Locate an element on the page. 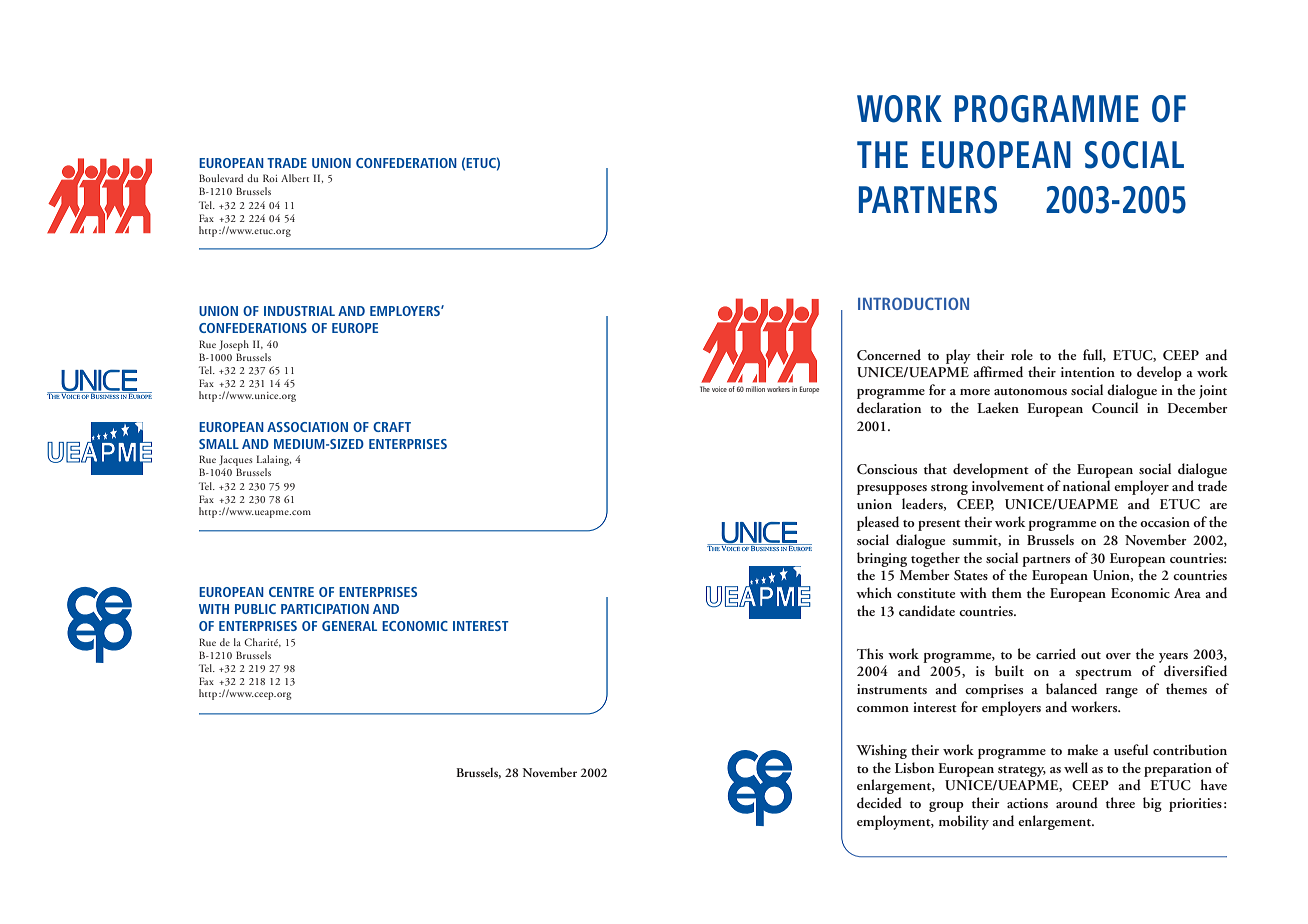  Lisbon is located at coordinates (914, 767).
